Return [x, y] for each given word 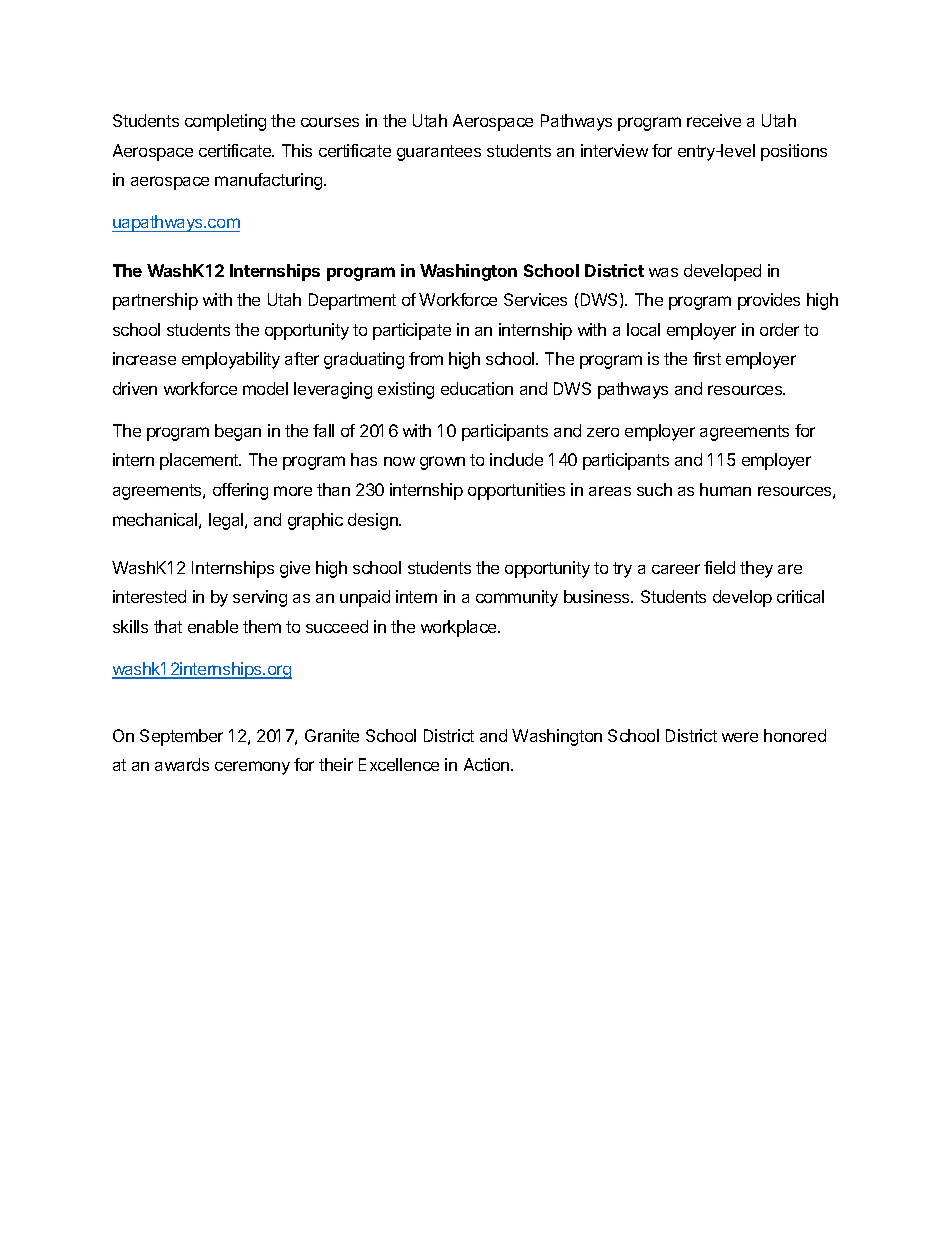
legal [227, 521]
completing [225, 122]
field [719, 567]
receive [714, 120]
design [374, 521]
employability [231, 360]
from [426, 358]
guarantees [439, 153]
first [707, 358]
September [181, 737]
